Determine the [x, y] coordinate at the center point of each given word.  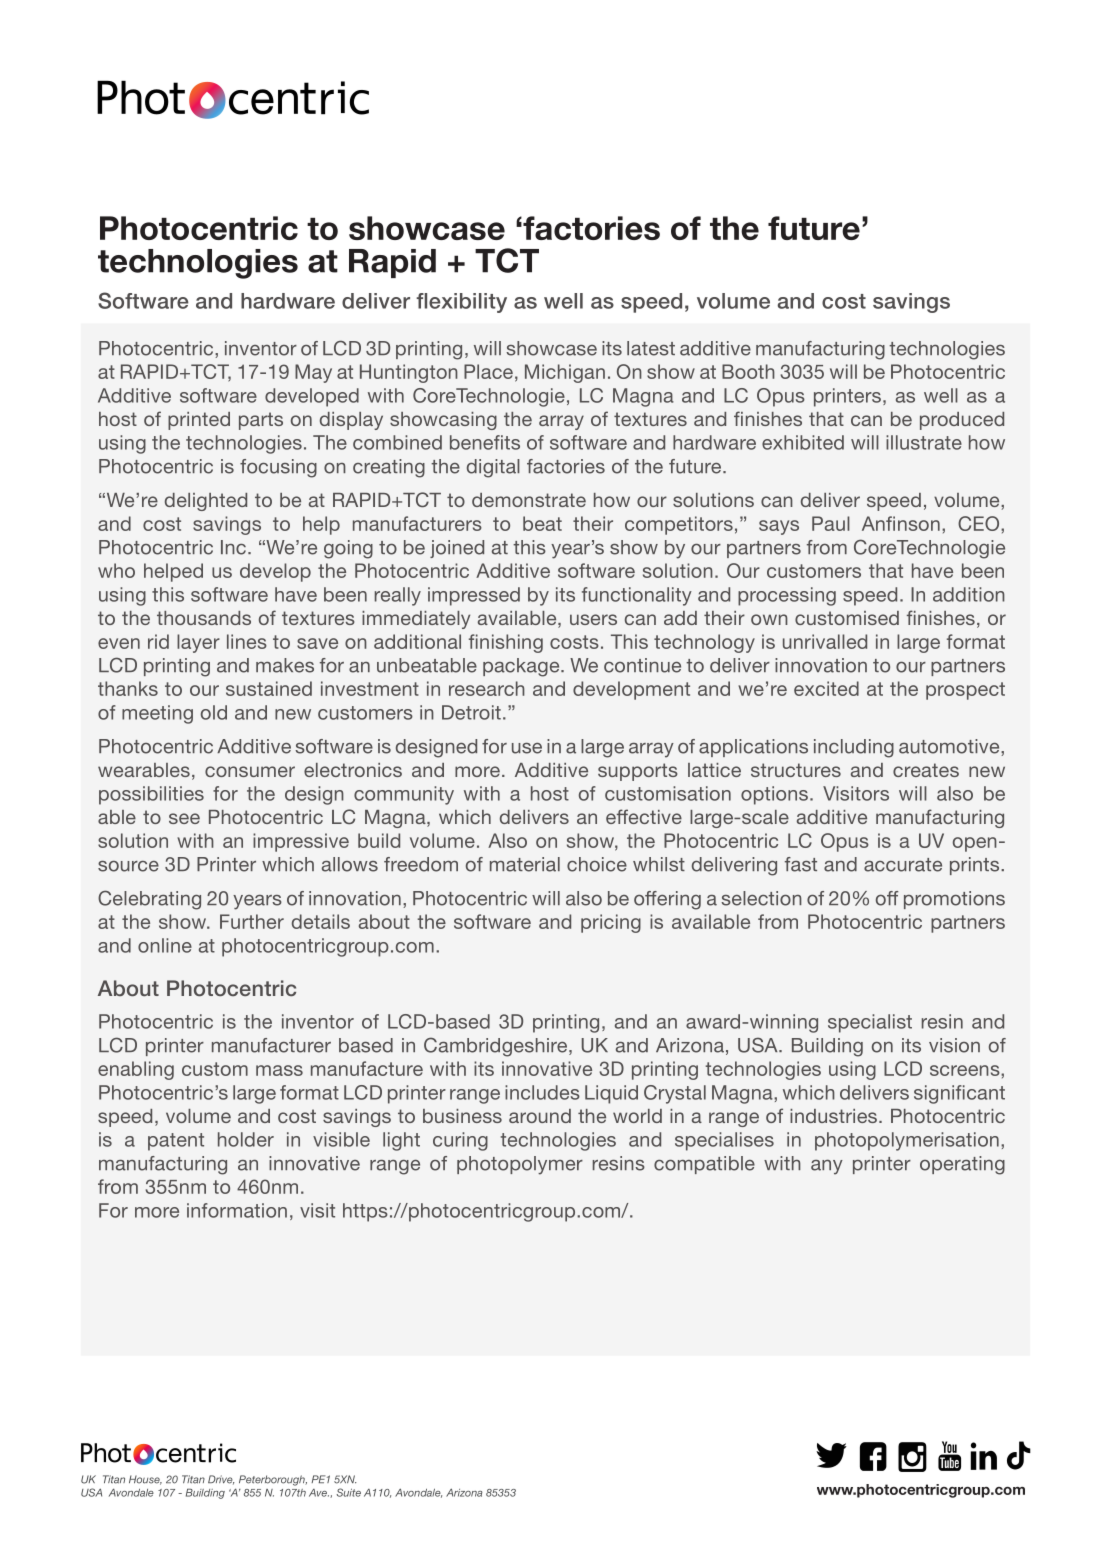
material [525, 864]
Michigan [565, 373]
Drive [221, 1480]
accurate [903, 865]
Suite [348, 1492]
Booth [748, 371]
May [313, 373]
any [827, 1167]
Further [252, 921]
